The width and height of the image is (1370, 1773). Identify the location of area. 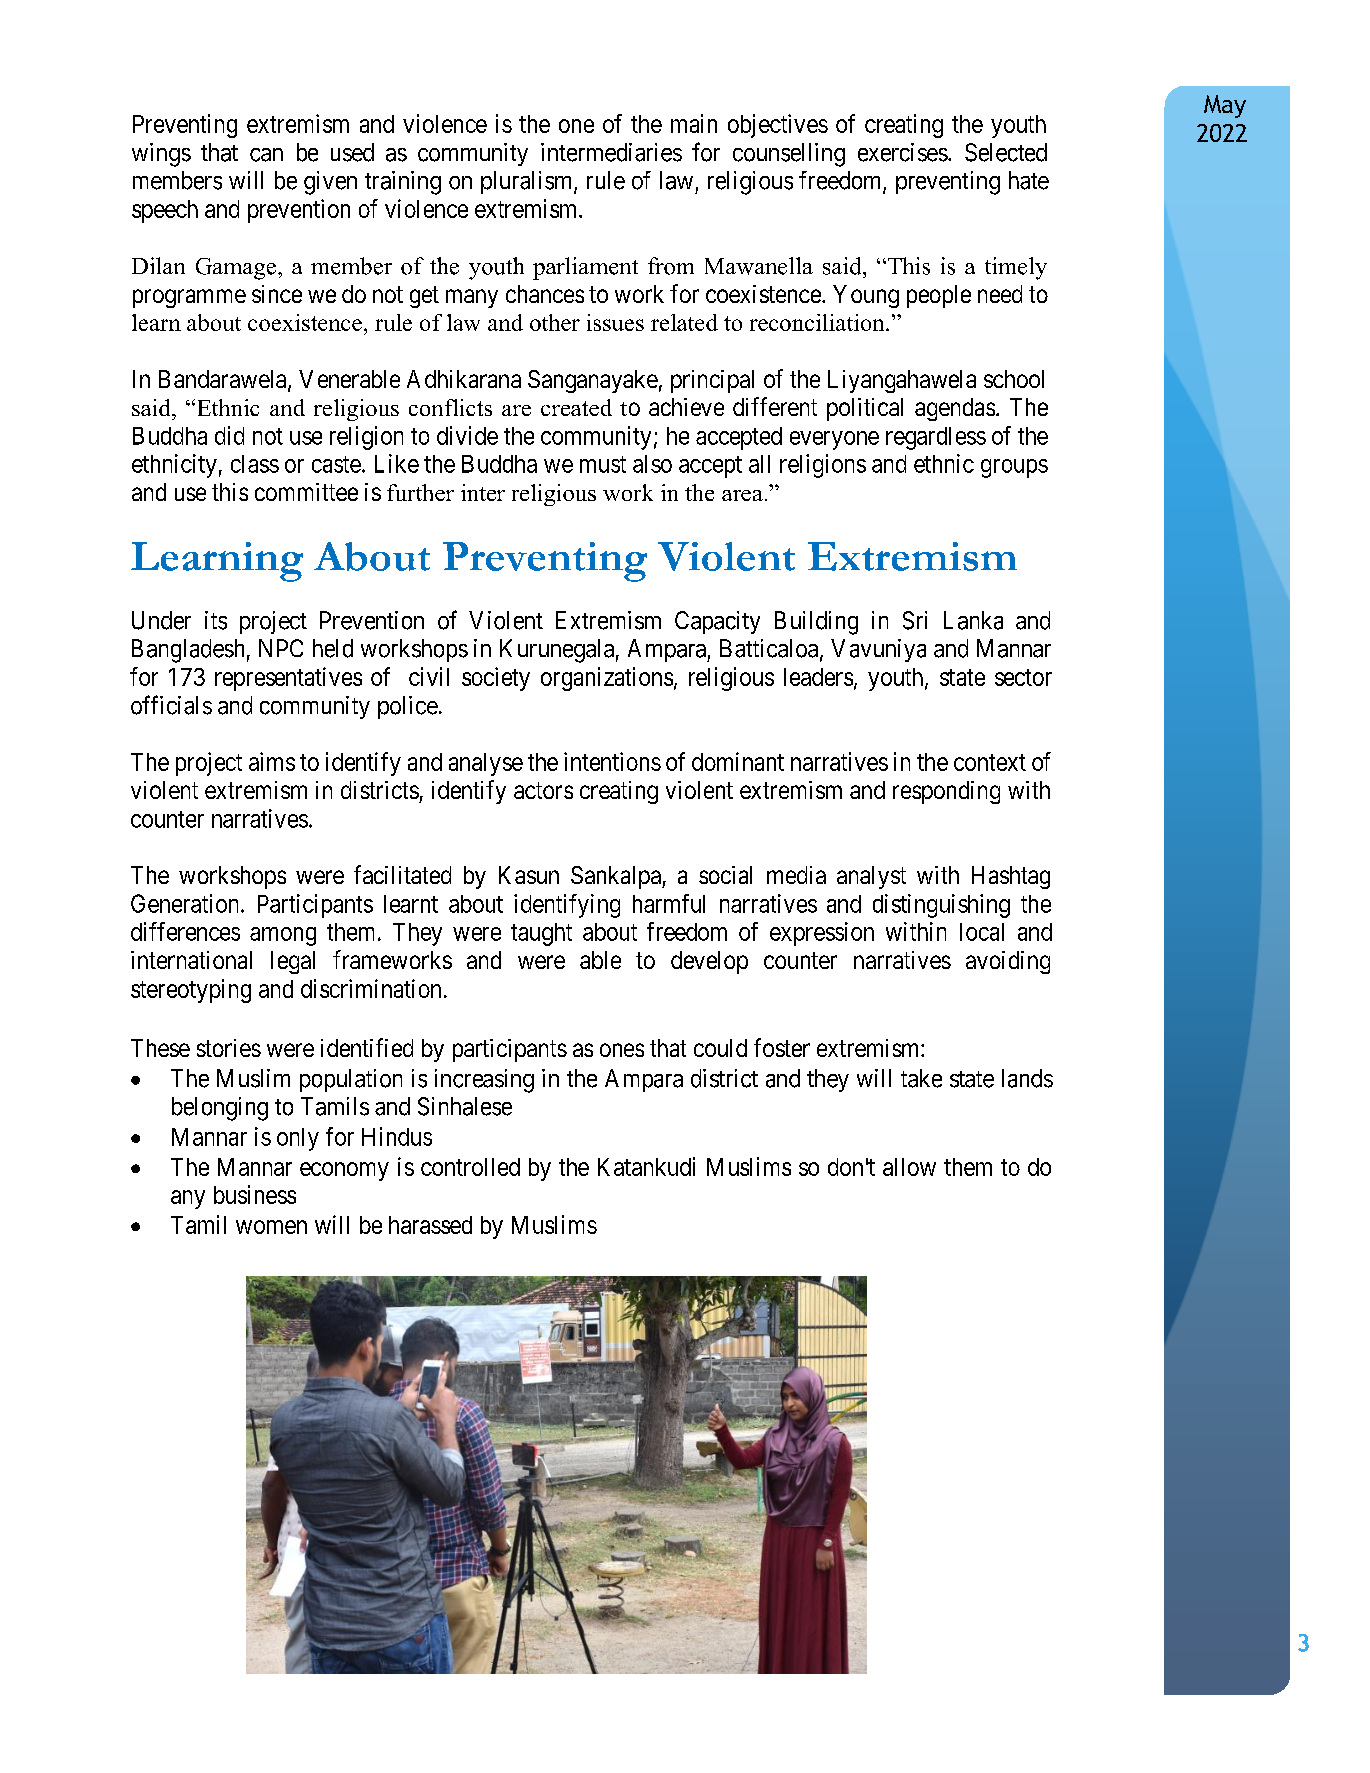
(742, 495).
